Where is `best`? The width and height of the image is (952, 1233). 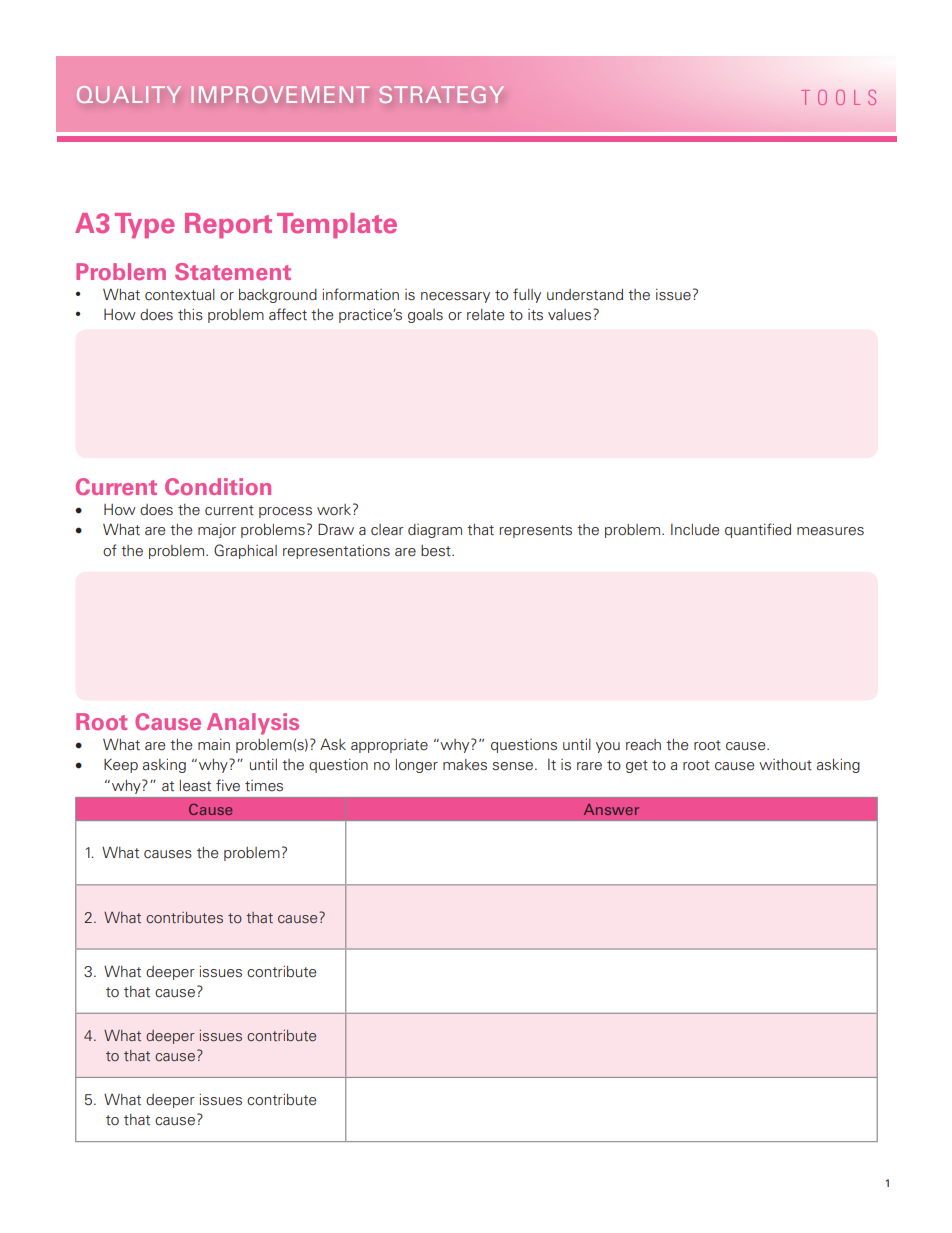
best is located at coordinates (437, 551).
